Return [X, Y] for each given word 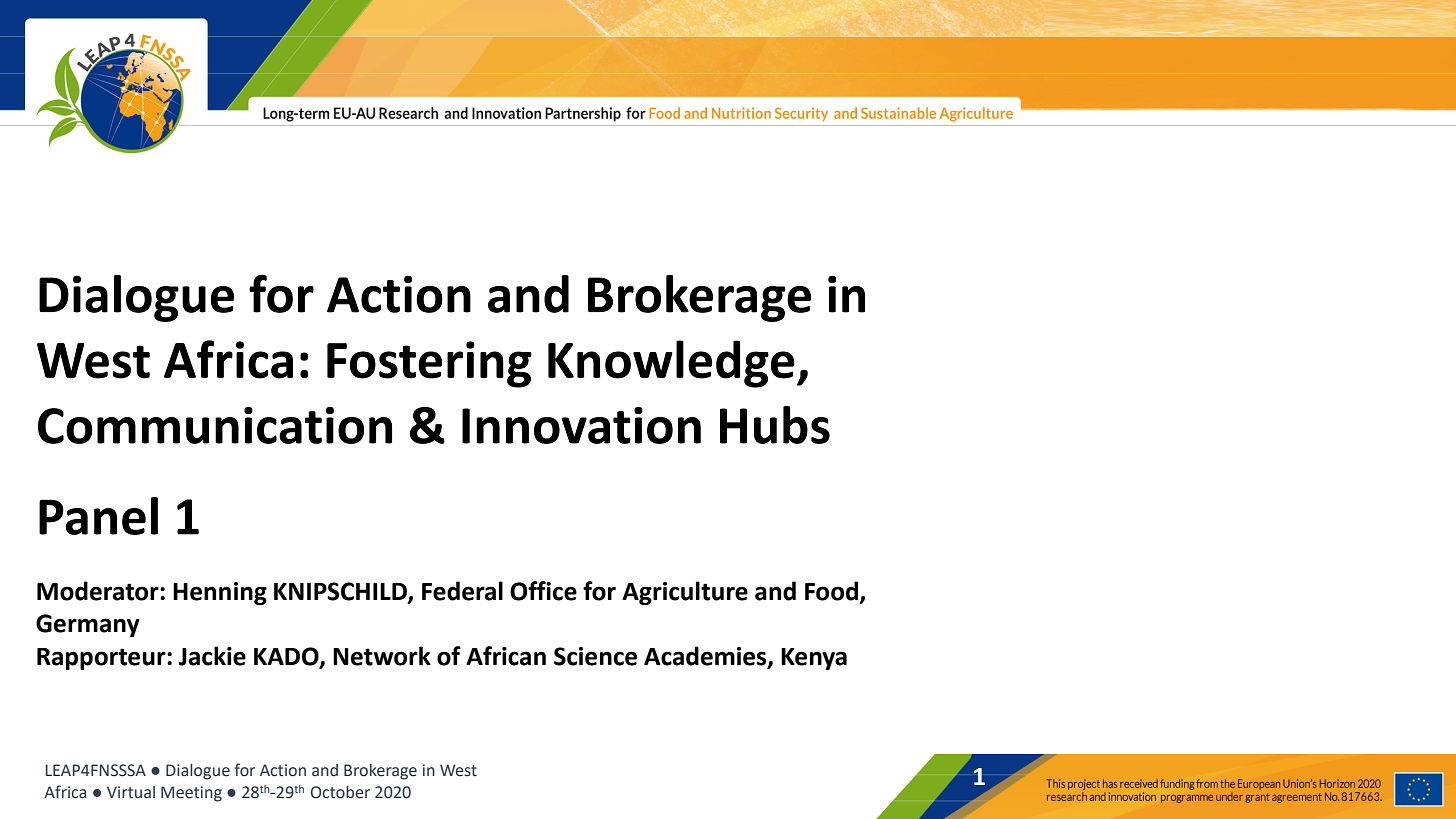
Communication [215, 425]
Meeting [191, 794]
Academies [706, 657]
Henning [220, 593]
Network [382, 656]
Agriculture [685, 593]
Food [831, 591]
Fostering [429, 364]
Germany [88, 625]
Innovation [581, 425]
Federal [462, 591]
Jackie [212, 656]
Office [543, 591]
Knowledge [671, 364]
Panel [98, 516]
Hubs [775, 425]
